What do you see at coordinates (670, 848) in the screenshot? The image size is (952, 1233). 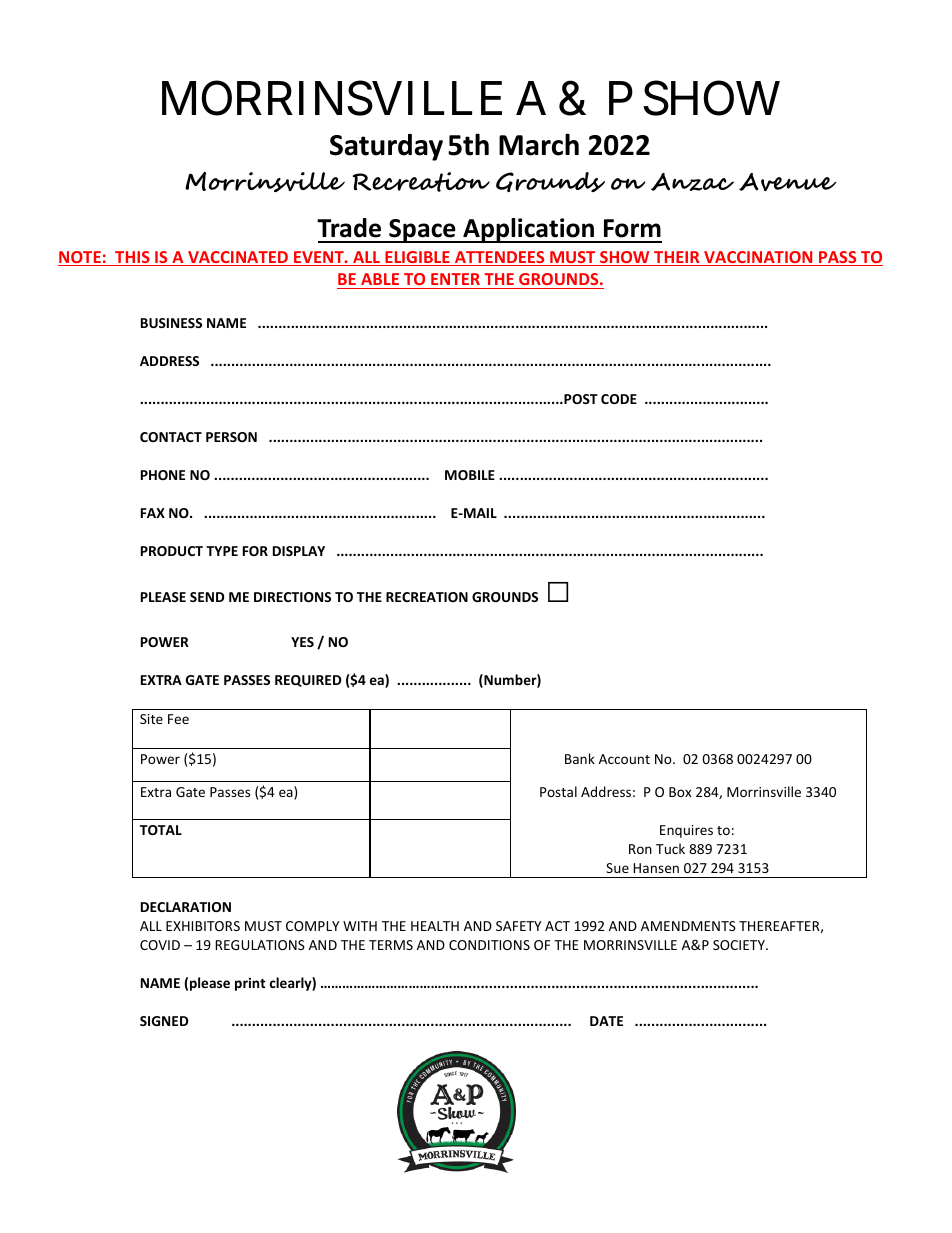 I see `Tuck` at bounding box center [670, 848].
